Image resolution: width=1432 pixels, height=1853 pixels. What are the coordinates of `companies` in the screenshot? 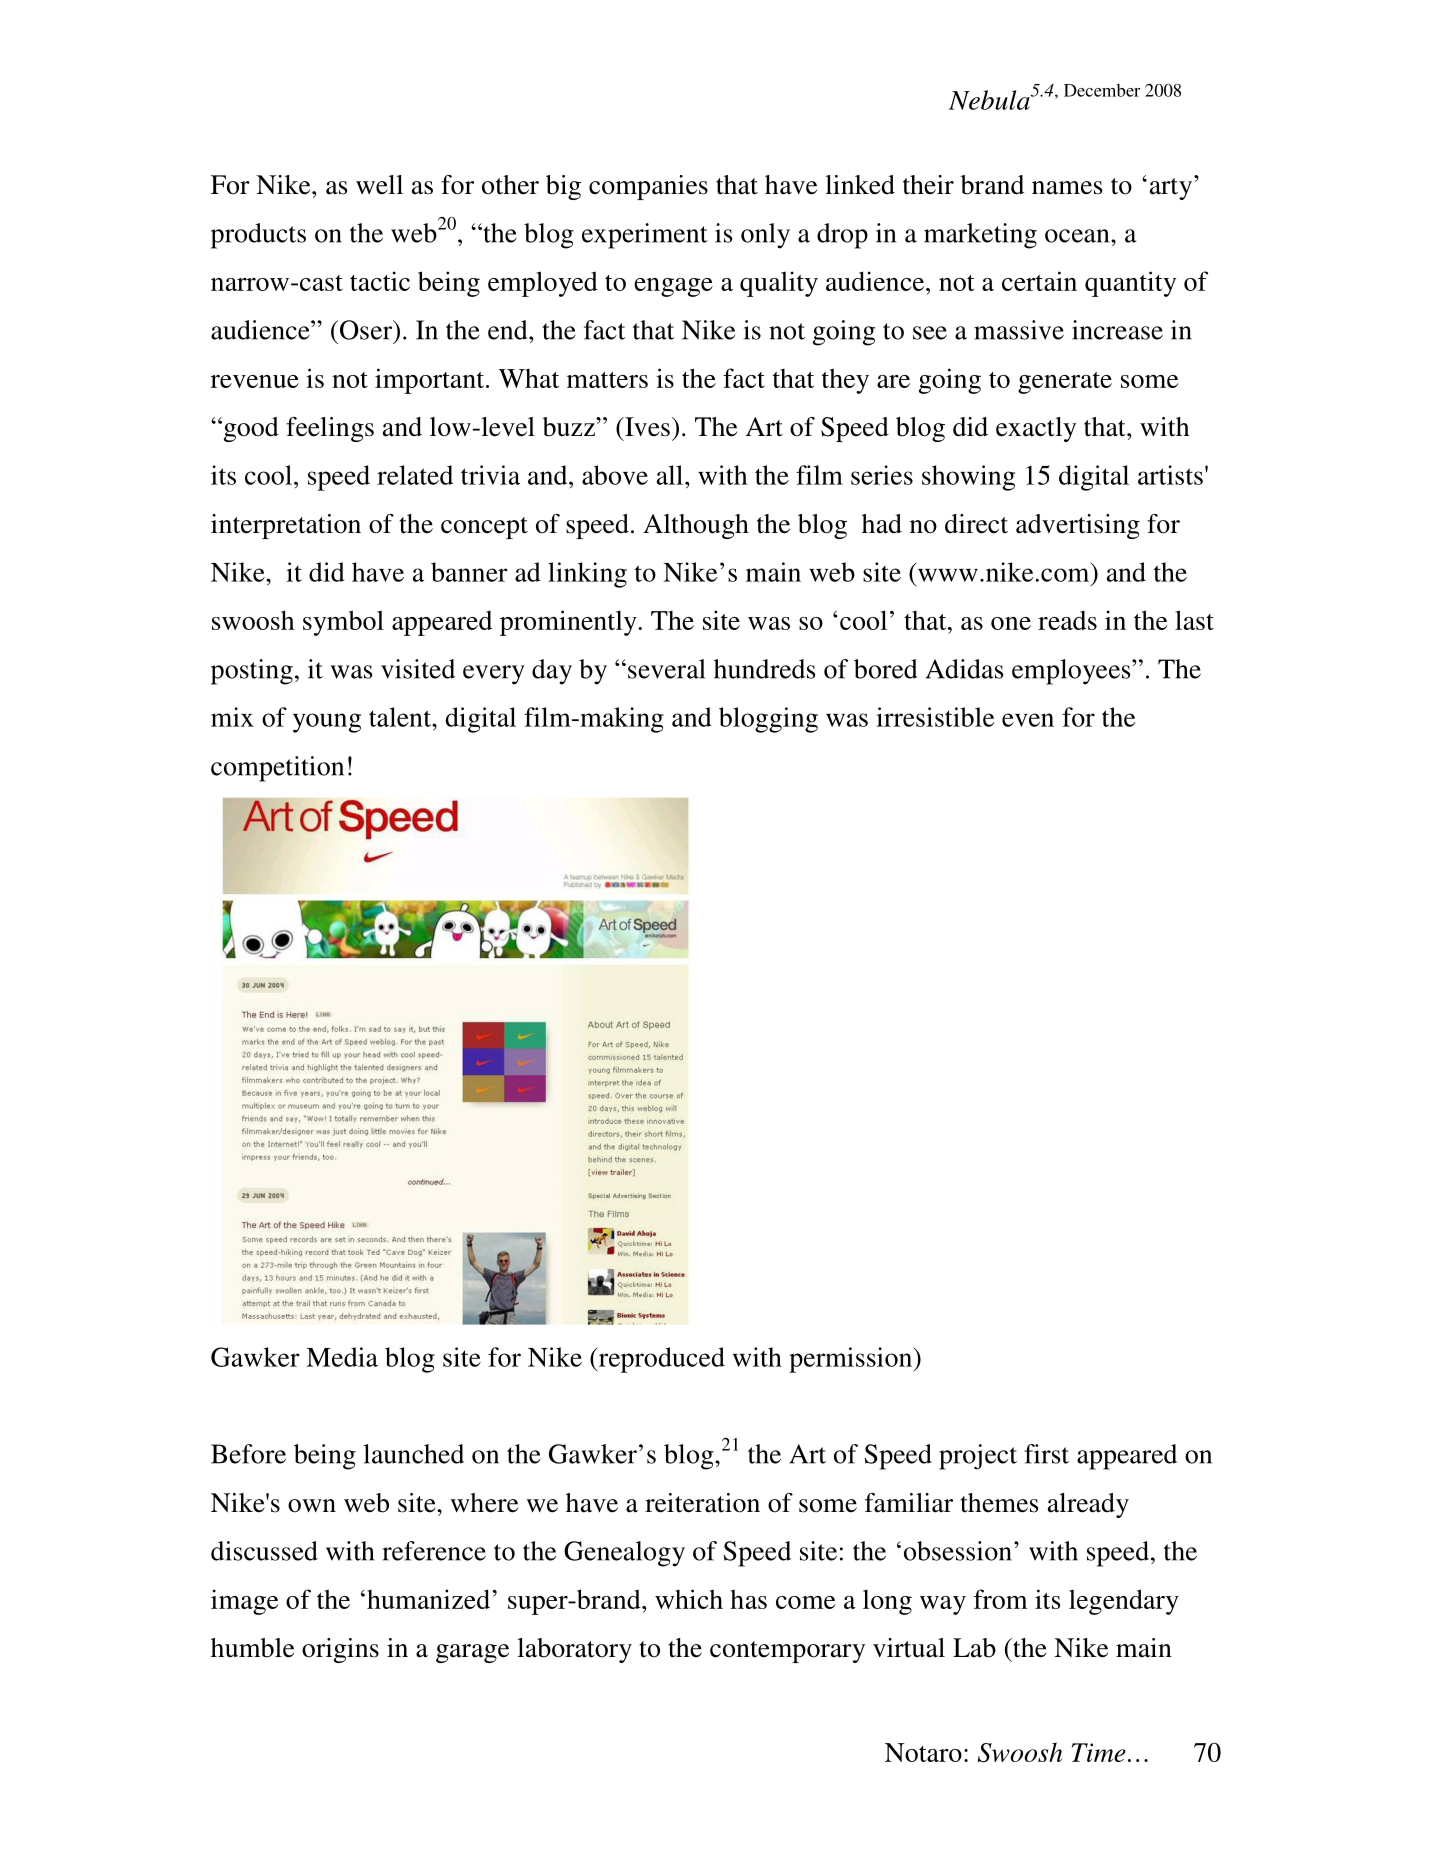 It's located at (648, 187).
